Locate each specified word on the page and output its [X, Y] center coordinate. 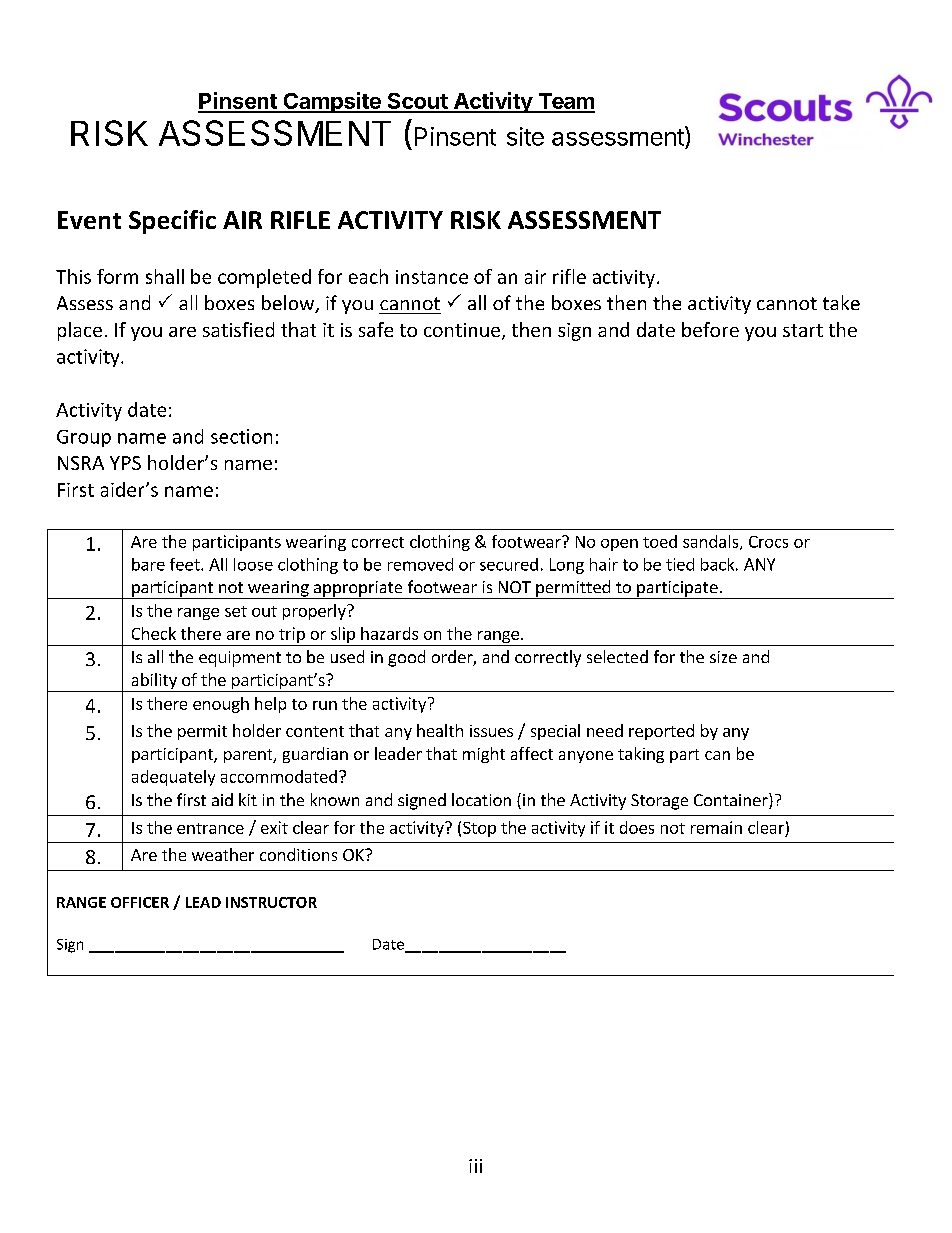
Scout [417, 102]
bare [148, 564]
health [440, 730]
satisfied [238, 329]
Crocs [768, 542]
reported [661, 732]
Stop [479, 829]
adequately [173, 778]
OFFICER [140, 902]
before [710, 329]
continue [462, 330]
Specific [172, 222]
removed [420, 564]
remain [716, 827]
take [841, 302]
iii [475, 1166]
